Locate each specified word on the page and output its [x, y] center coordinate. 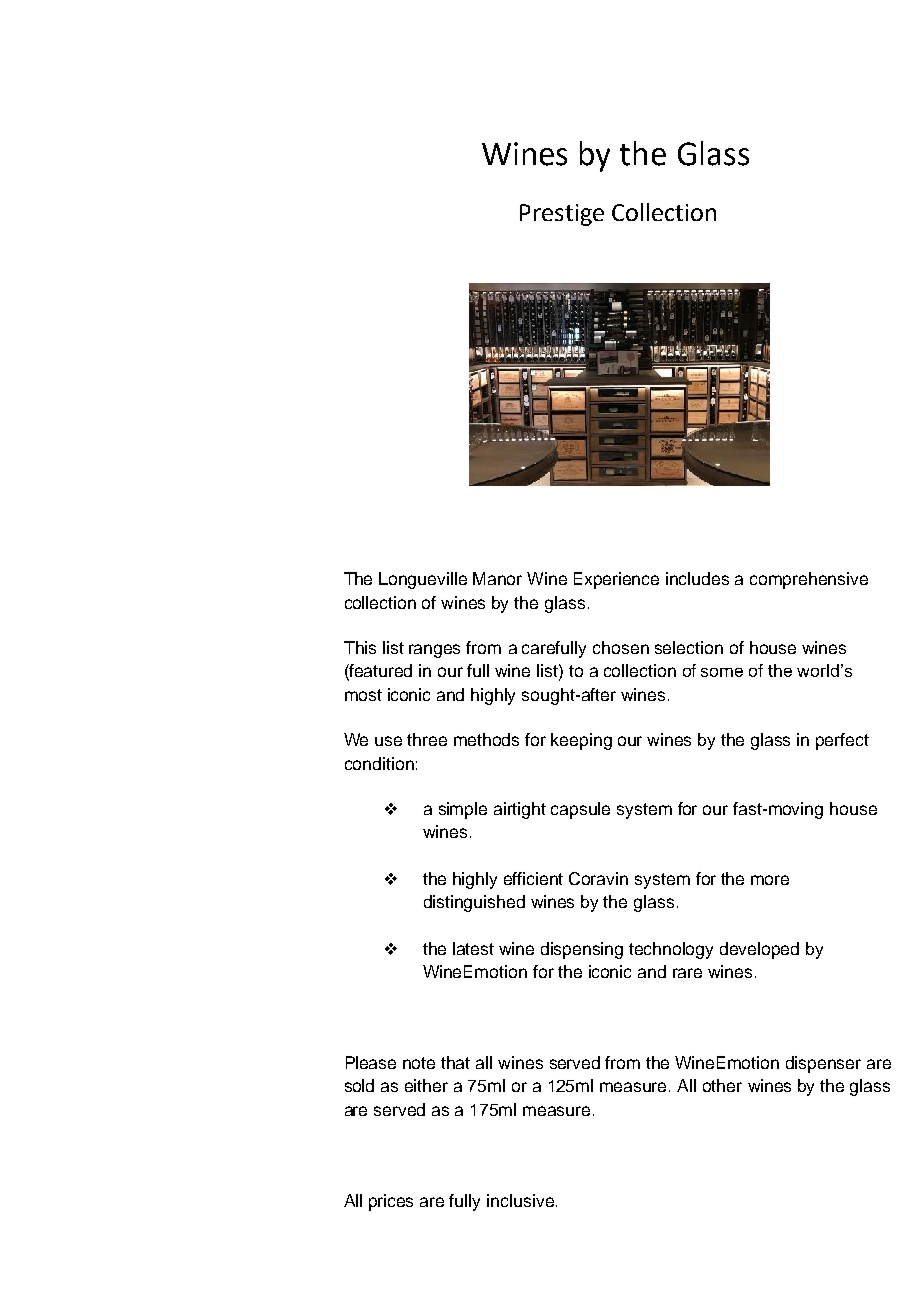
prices [391, 1202]
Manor [497, 578]
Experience [616, 580]
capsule [580, 810]
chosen [621, 647]
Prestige [562, 215]
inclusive [520, 1200]
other [722, 1085]
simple [463, 810]
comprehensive [809, 580]
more [770, 880]
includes [697, 578]
